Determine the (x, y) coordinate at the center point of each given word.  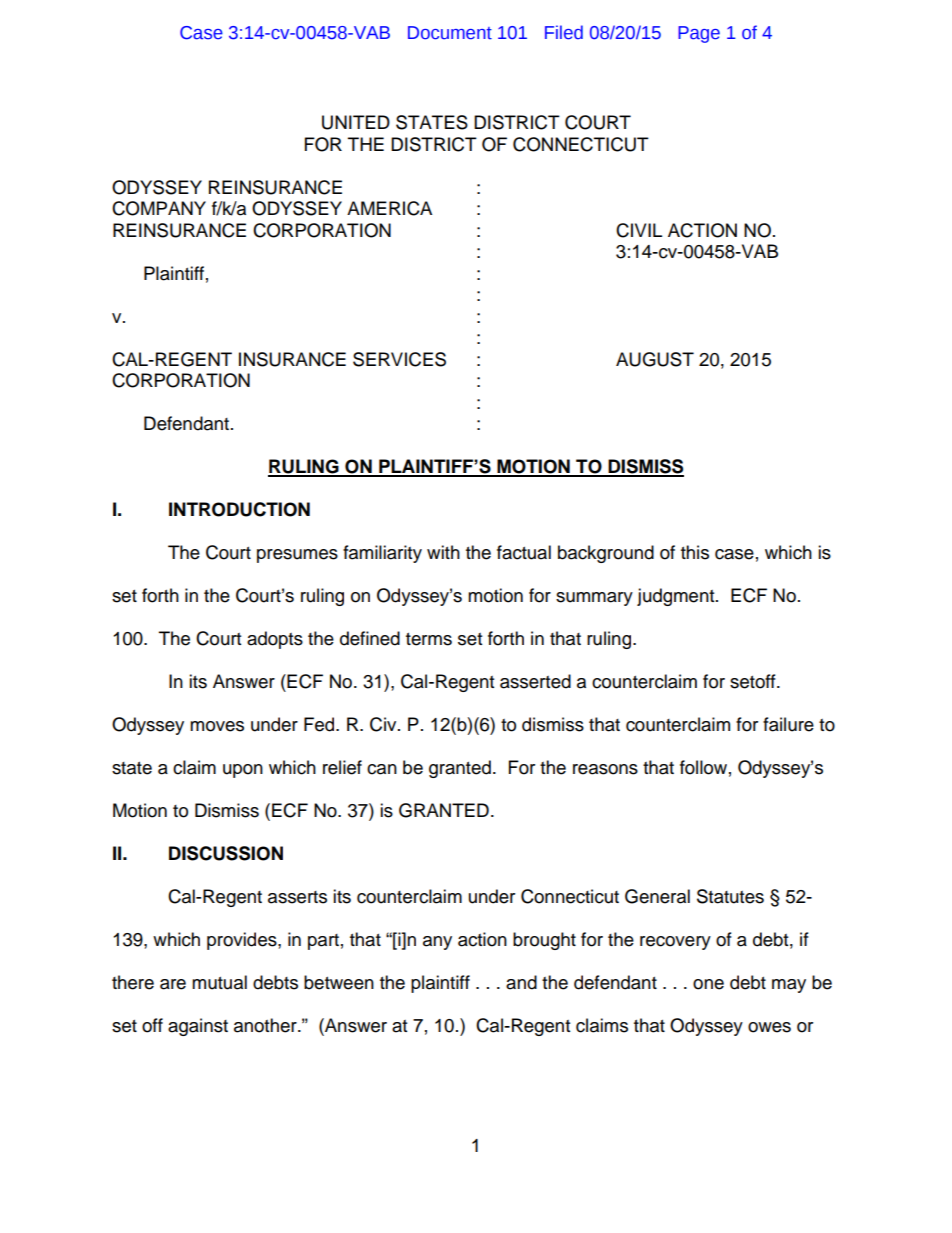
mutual (219, 982)
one (708, 984)
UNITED (356, 122)
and (521, 982)
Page (699, 34)
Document (450, 33)
